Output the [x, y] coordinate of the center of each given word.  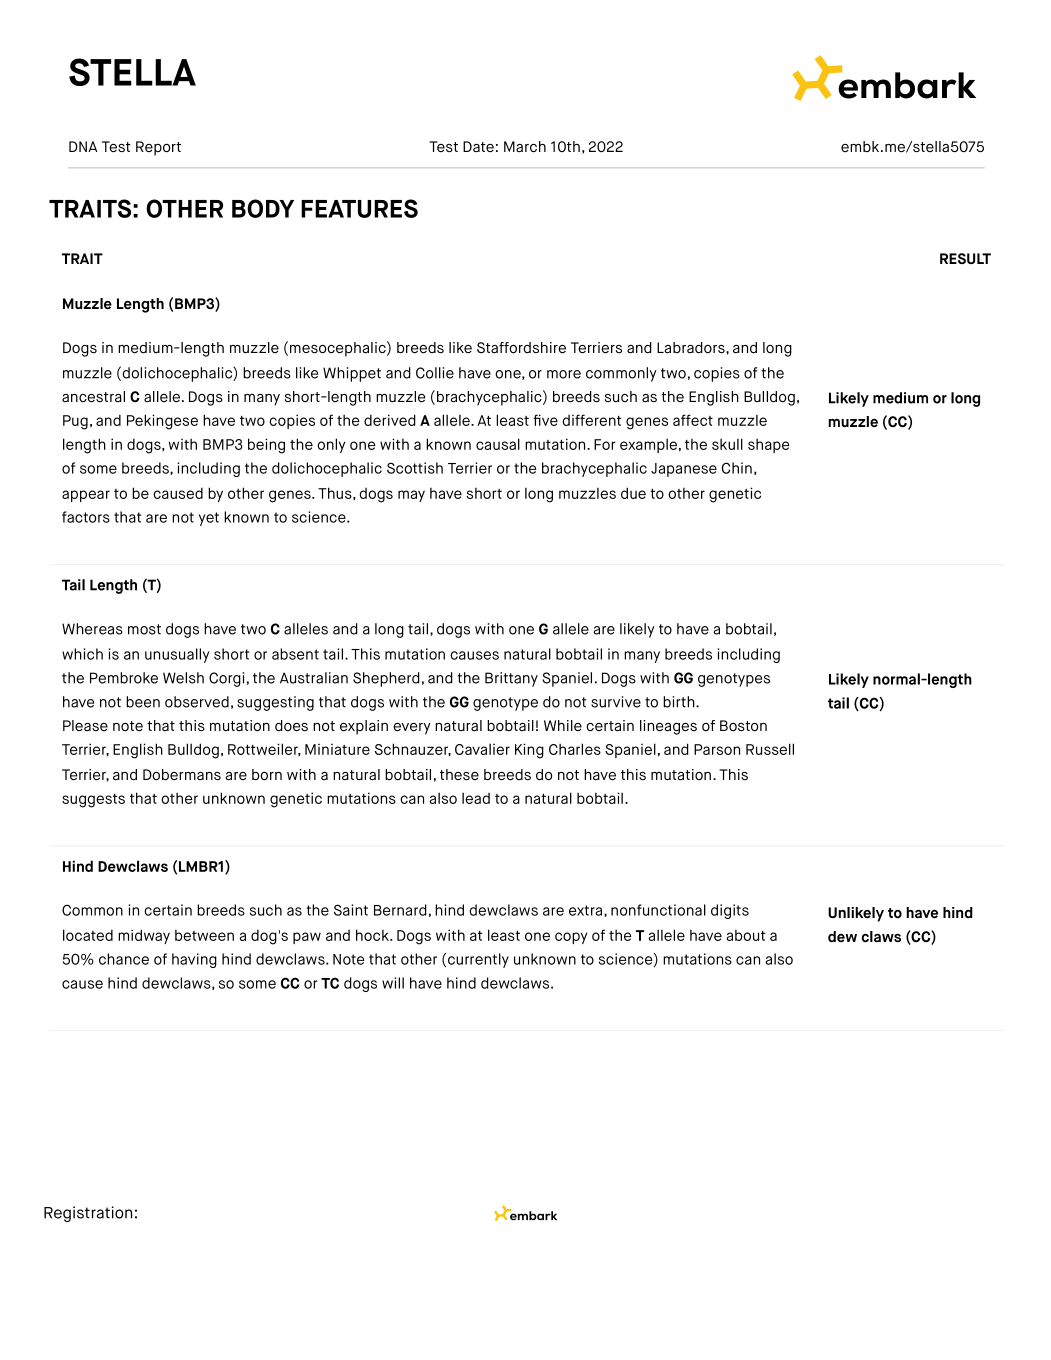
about [746, 935]
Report [158, 148]
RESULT [965, 258]
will [393, 983]
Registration [88, 1214]
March [525, 146]
